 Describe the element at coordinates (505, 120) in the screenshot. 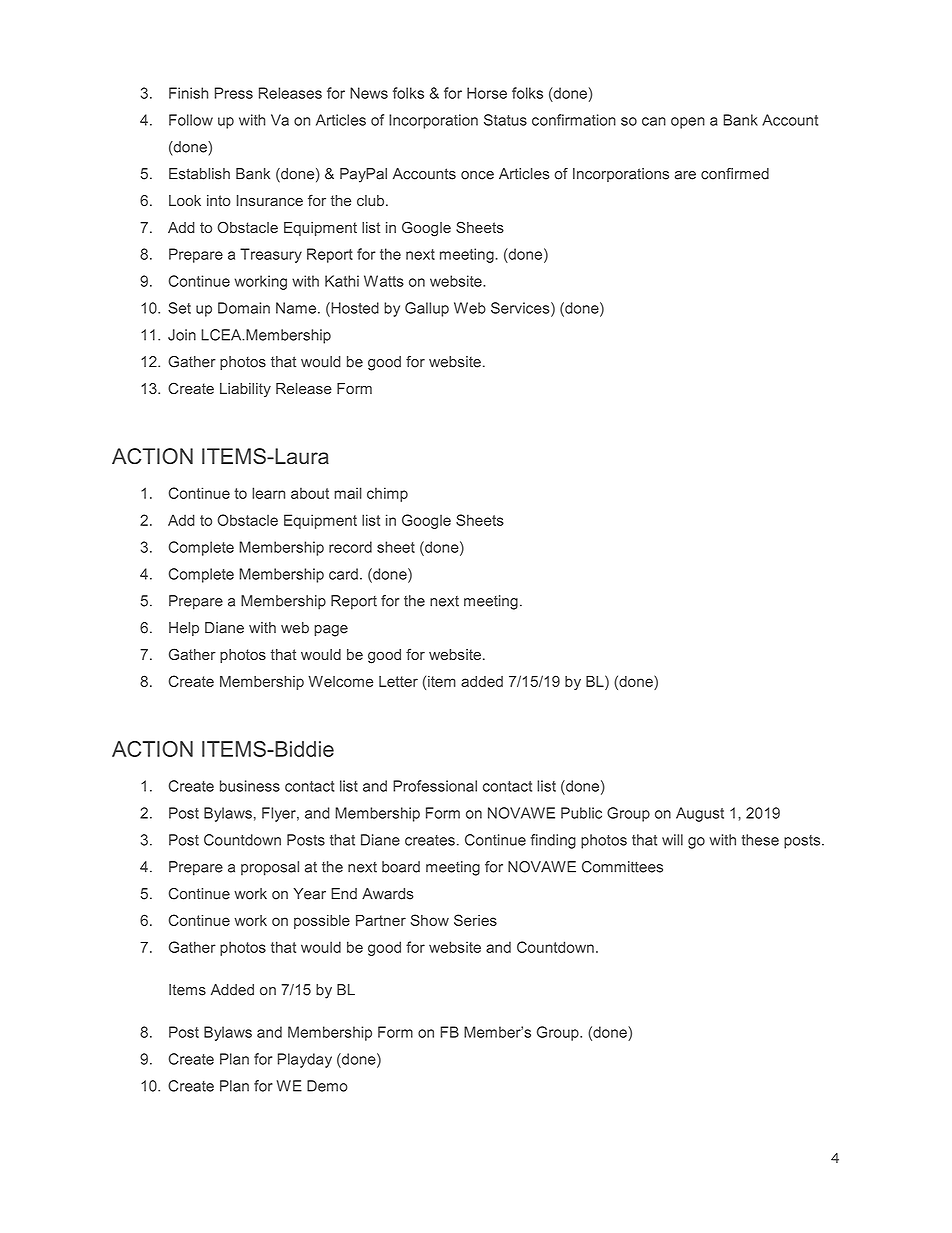

I see `Status` at that location.
